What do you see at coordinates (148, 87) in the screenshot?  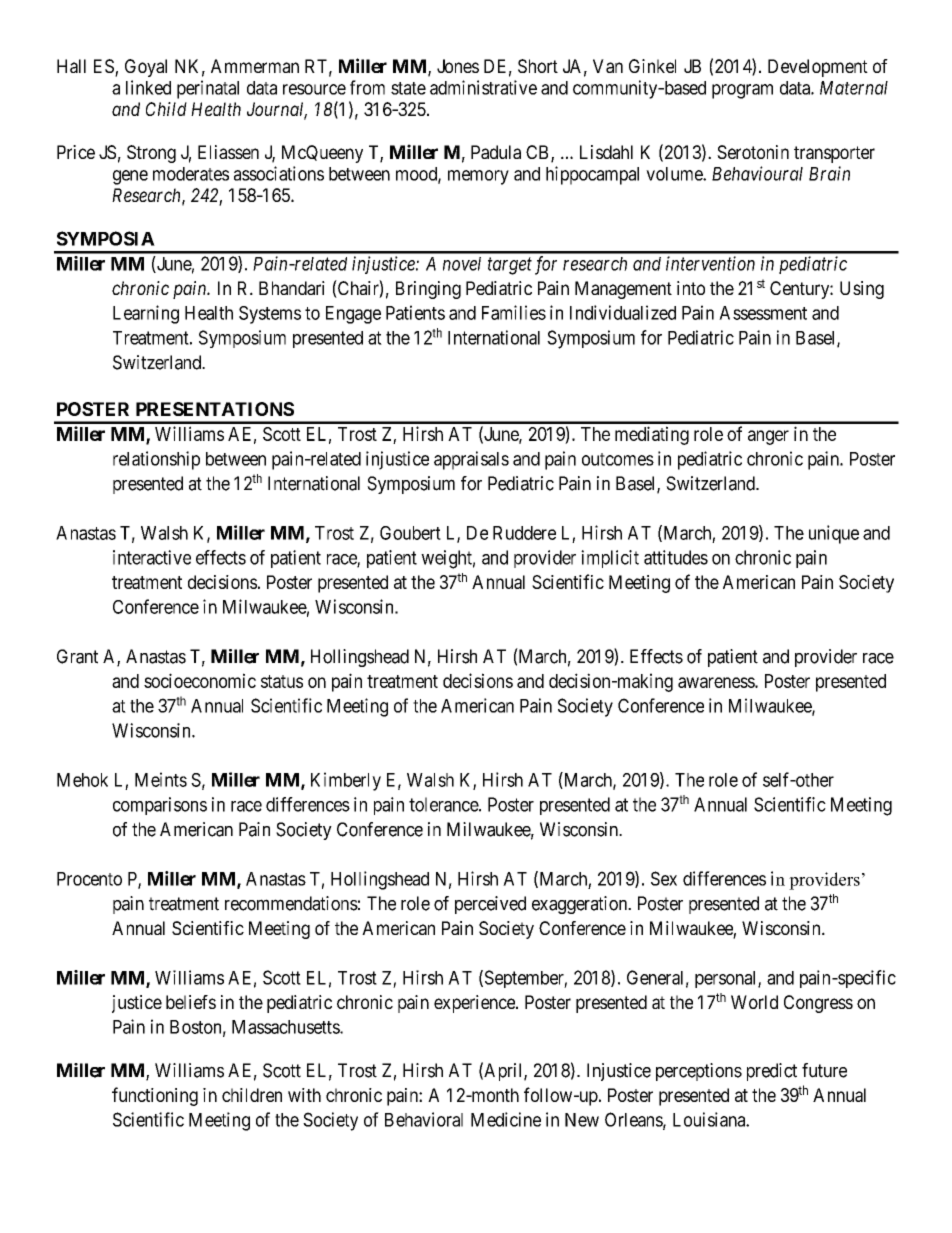 I see `linked` at bounding box center [148, 87].
